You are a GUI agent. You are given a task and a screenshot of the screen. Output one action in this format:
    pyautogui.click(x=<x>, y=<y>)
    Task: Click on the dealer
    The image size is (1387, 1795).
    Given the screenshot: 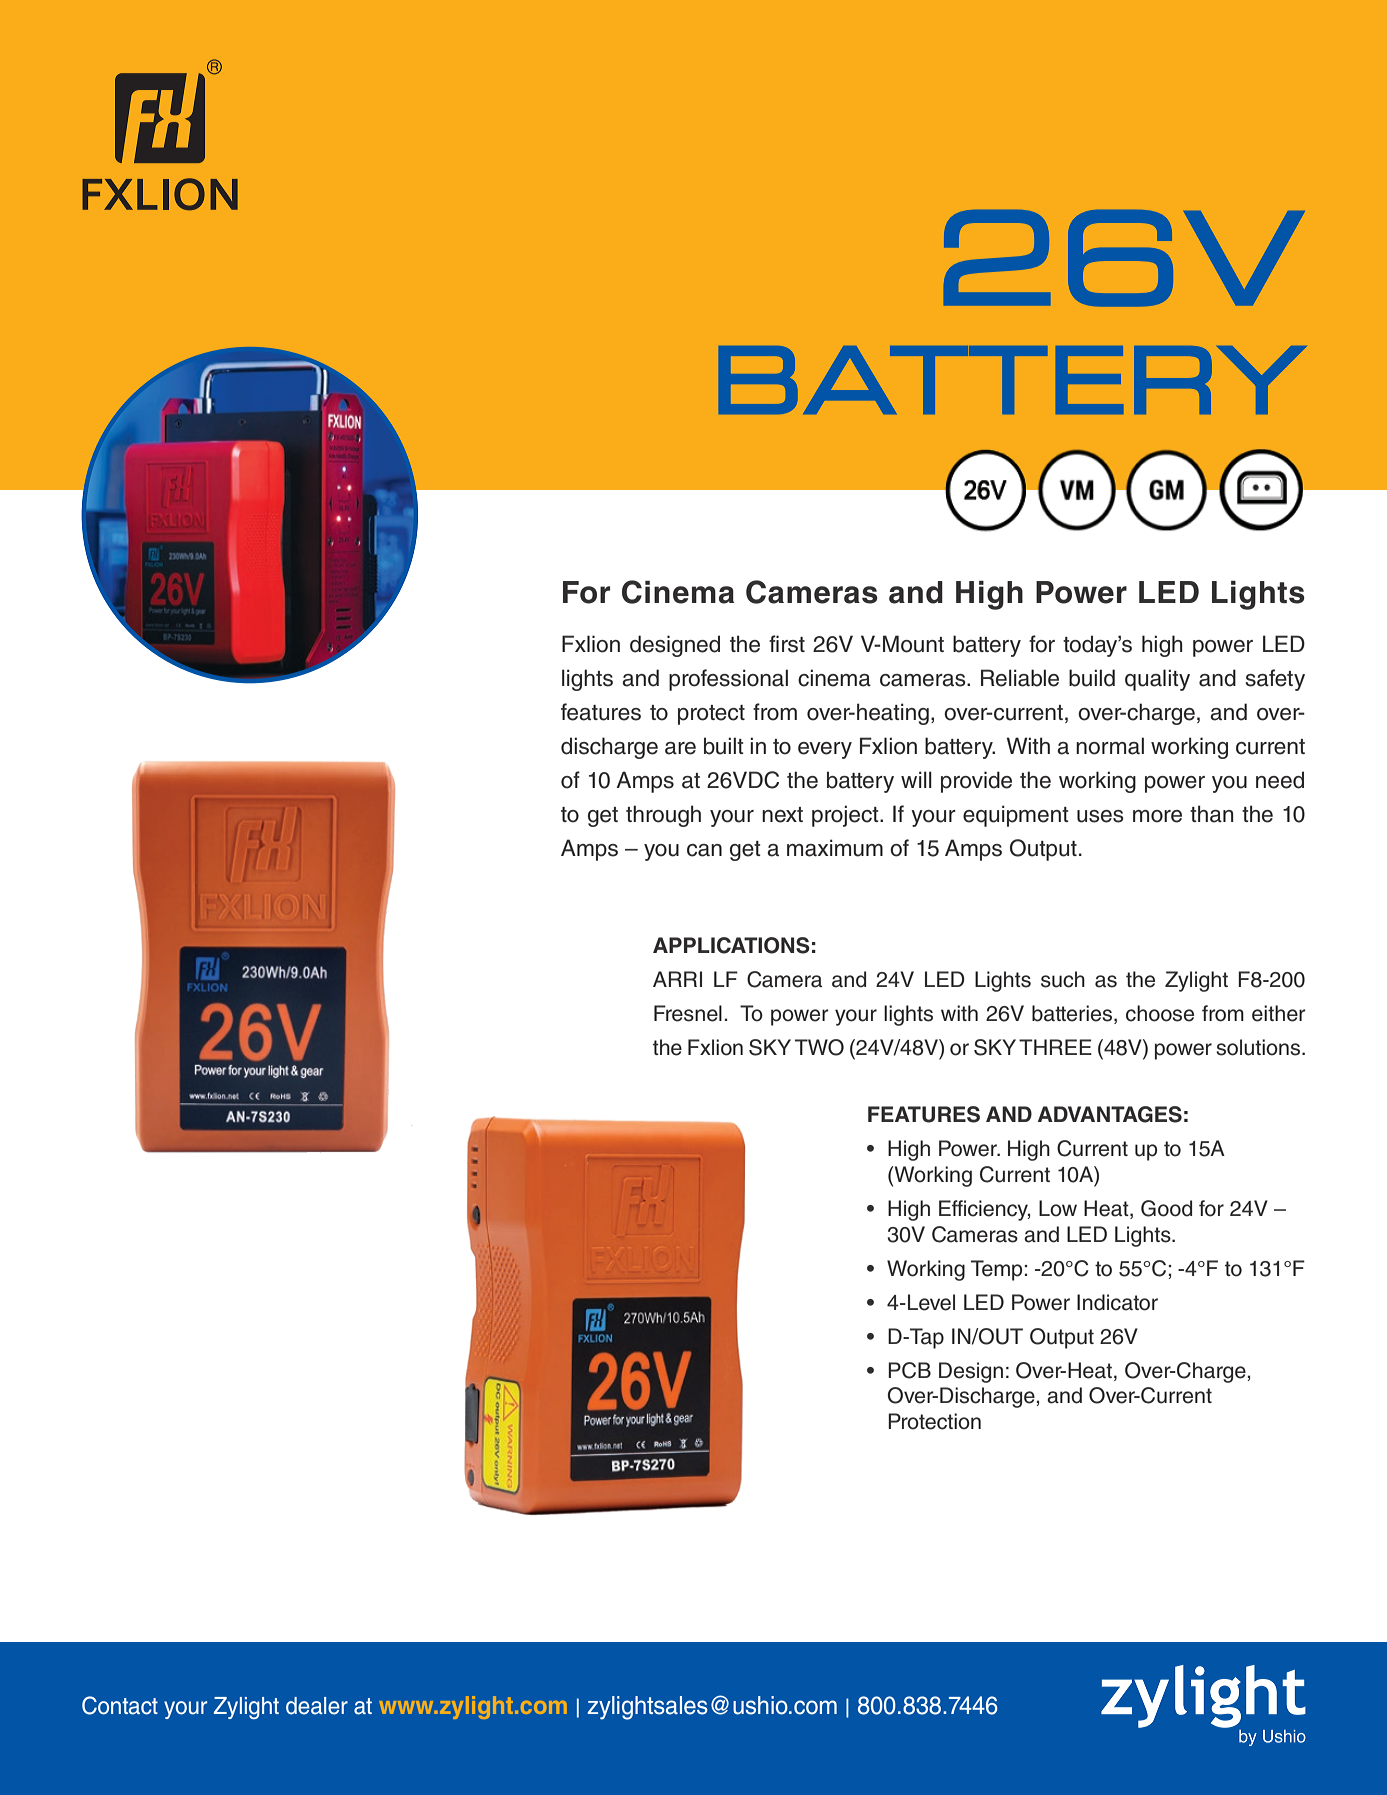 What is the action you would take?
    pyautogui.click(x=317, y=1706)
